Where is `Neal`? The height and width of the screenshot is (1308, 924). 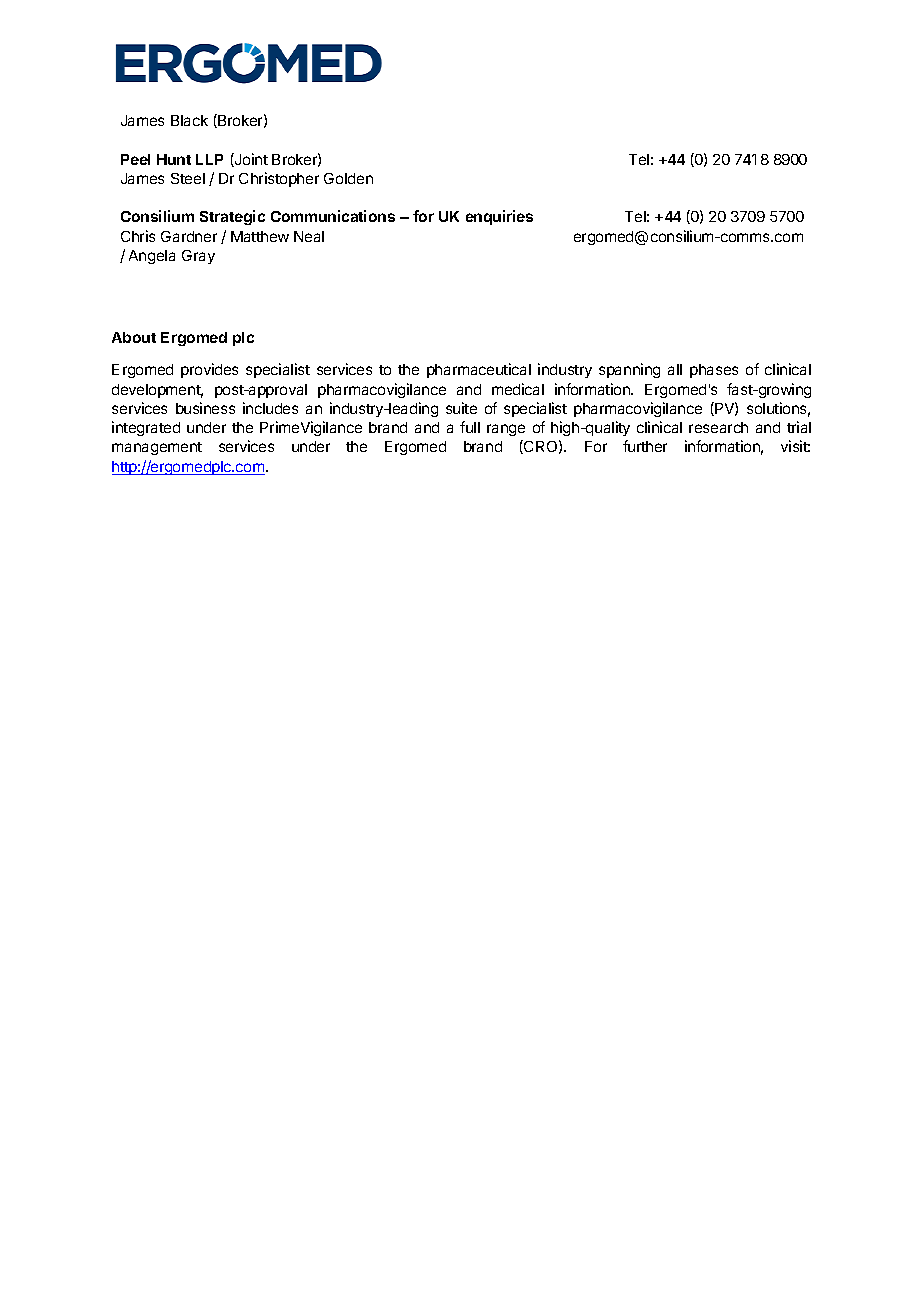
Neal is located at coordinates (309, 236).
